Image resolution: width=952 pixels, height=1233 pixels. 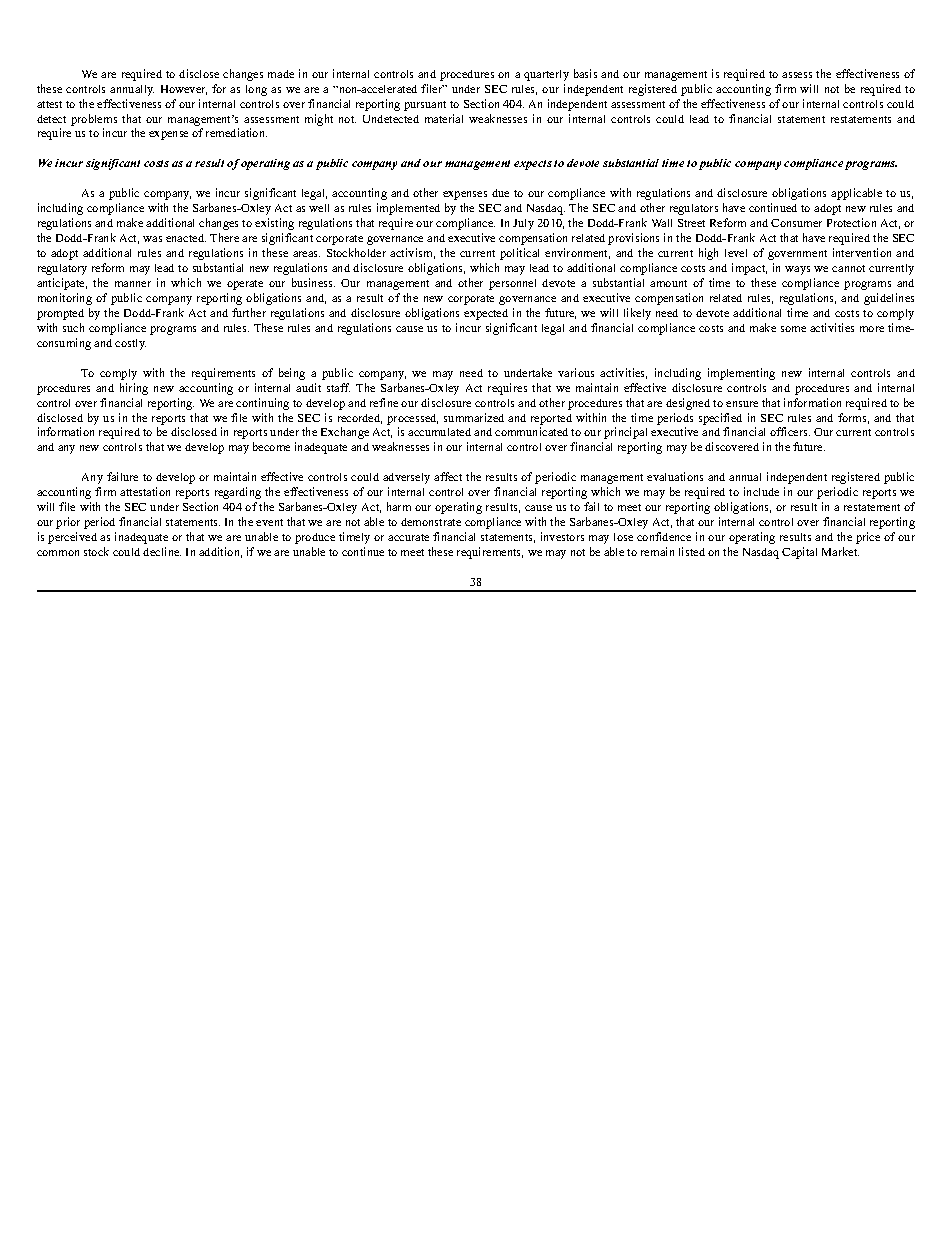 I want to click on regulators, so click(x=694, y=209).
